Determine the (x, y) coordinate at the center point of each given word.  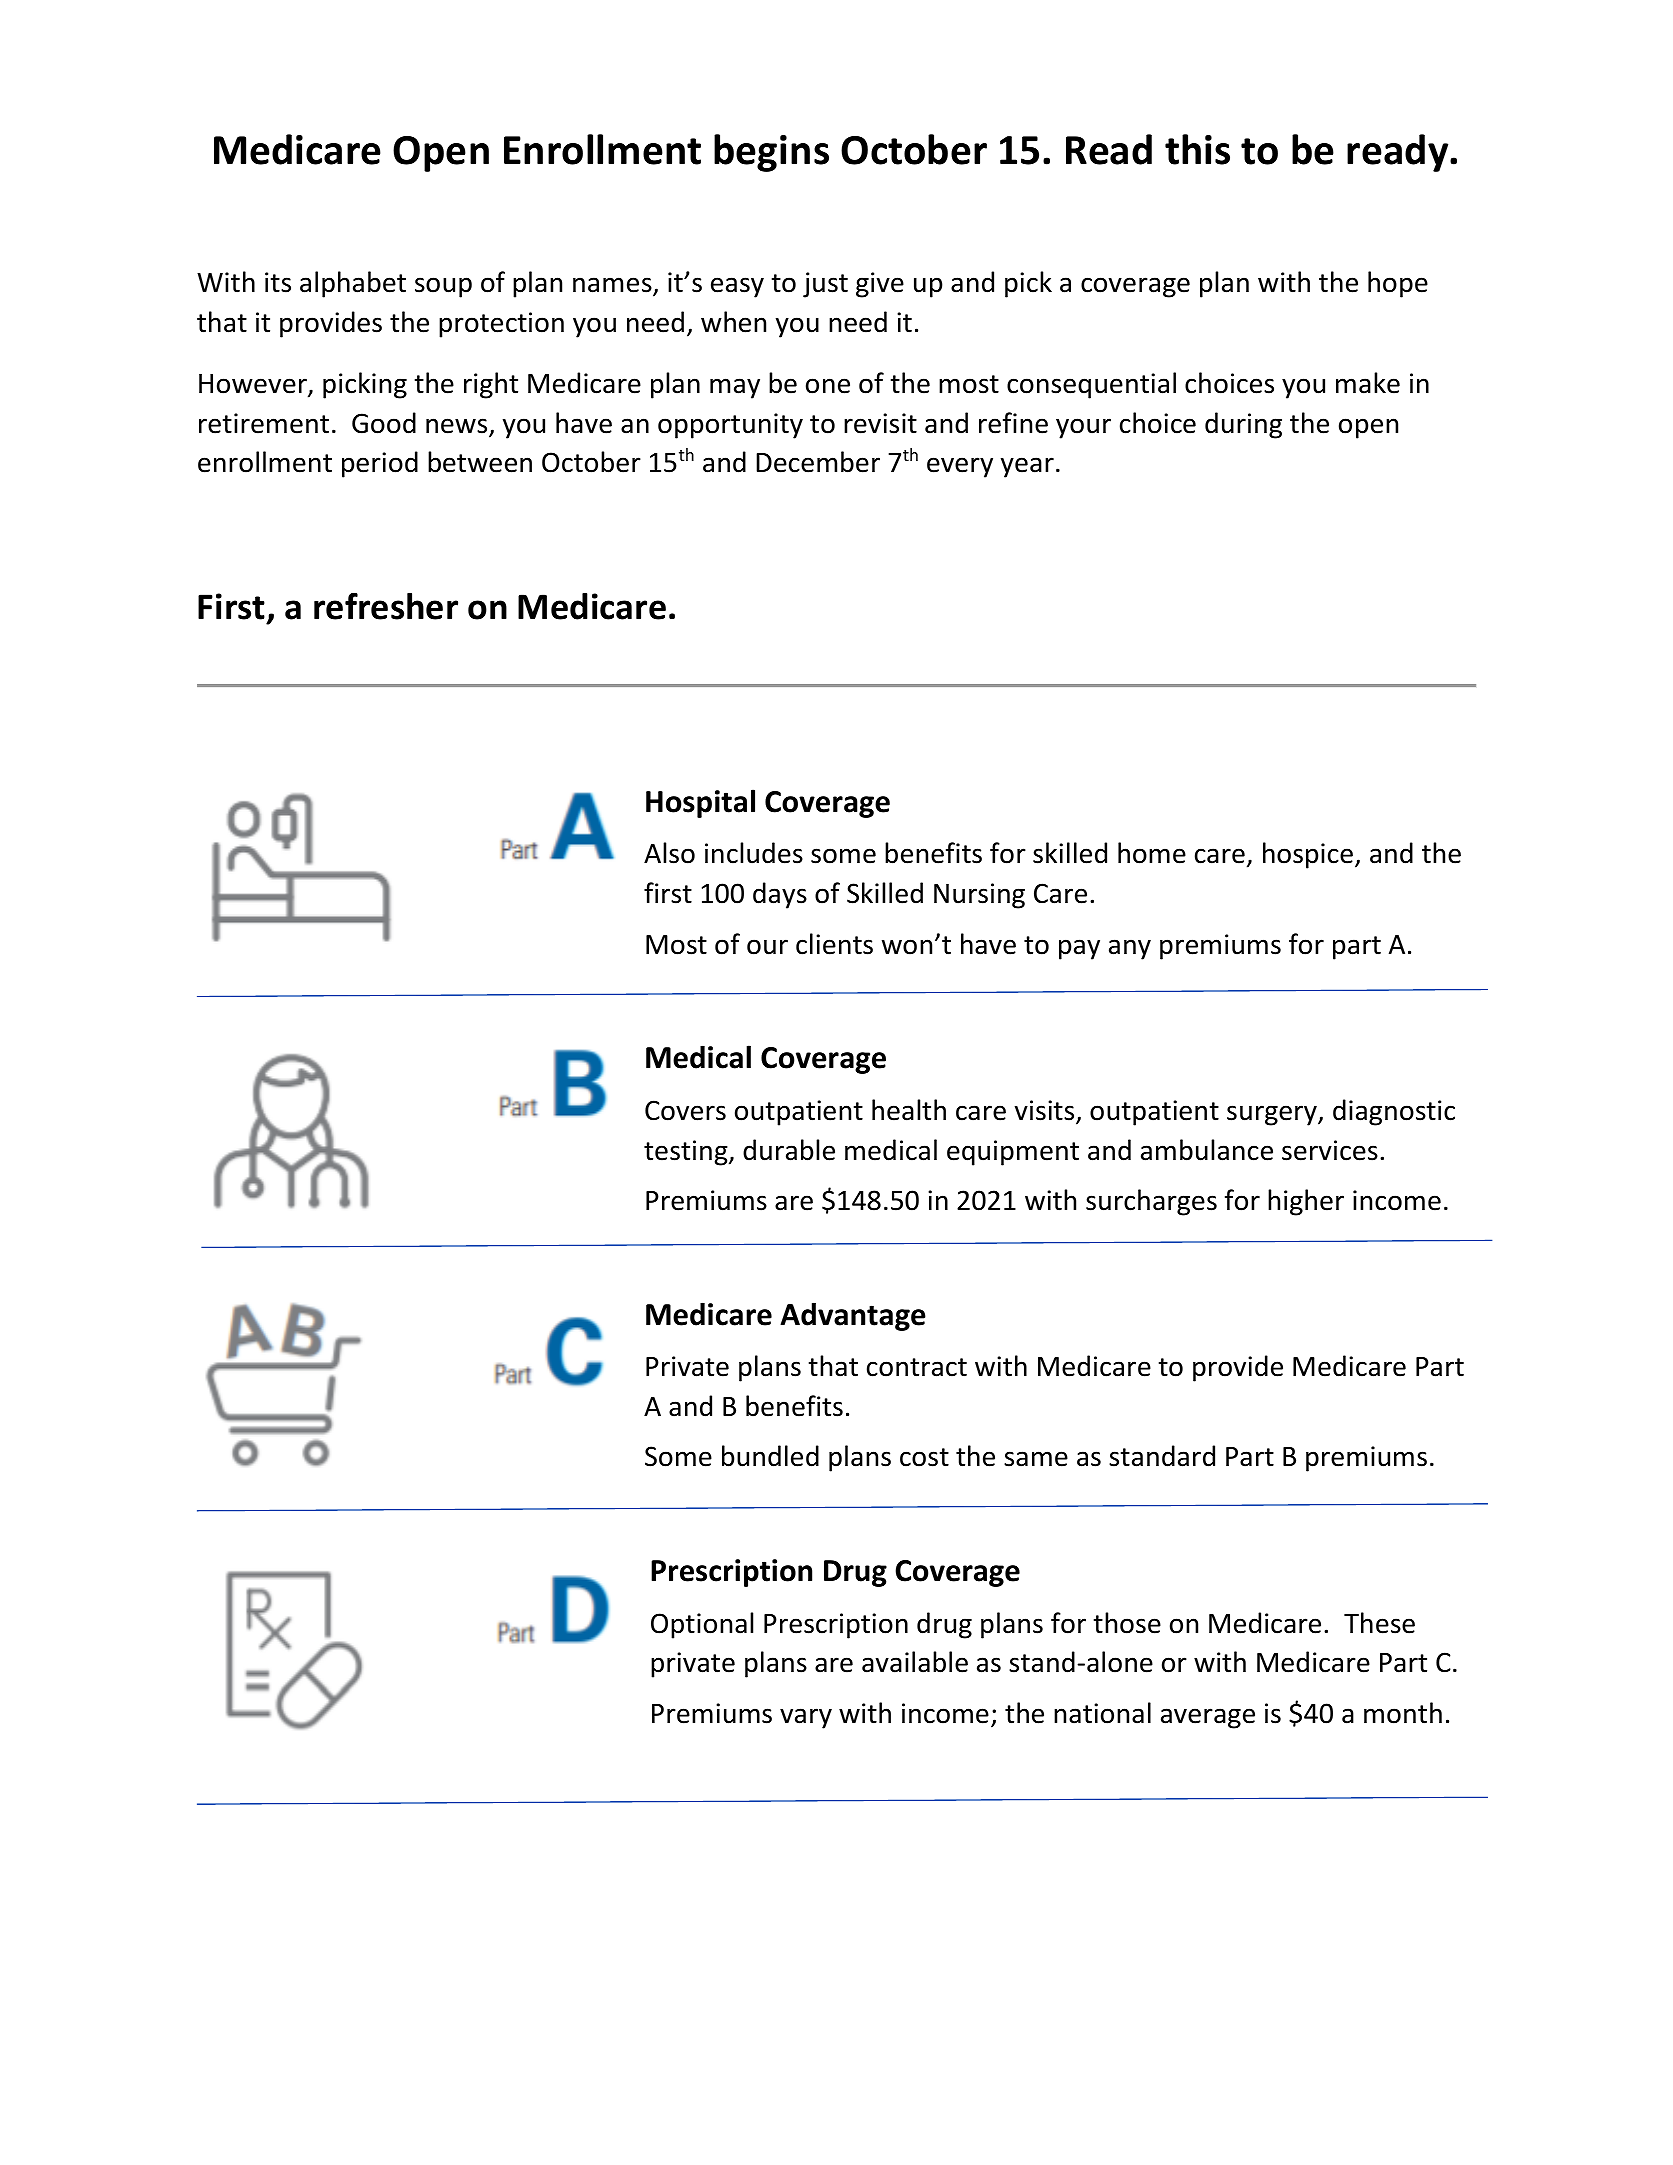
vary (806, 1718)
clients (834, 944)
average (1208, 1718)
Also (669, 853)
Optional (702, 1625)
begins (771, 153)
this (1197, 149)
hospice (1308, 855)
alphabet (353, 284)
